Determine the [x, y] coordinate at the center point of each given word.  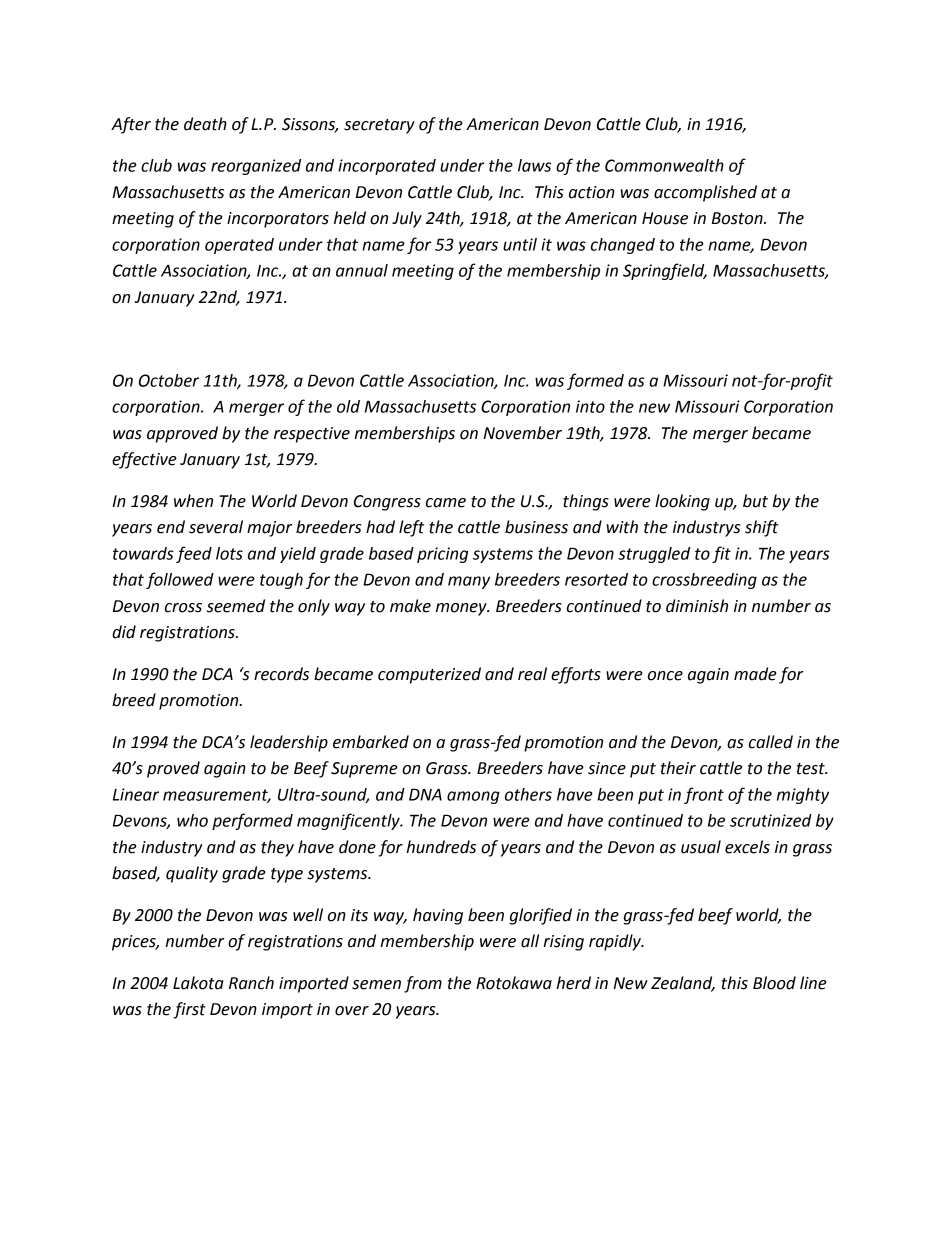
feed [194, 554]
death [205, 124]
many [469, 582]
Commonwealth [664, 165]
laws [534, 165]
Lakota [198, 983]
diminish [697, 606]
